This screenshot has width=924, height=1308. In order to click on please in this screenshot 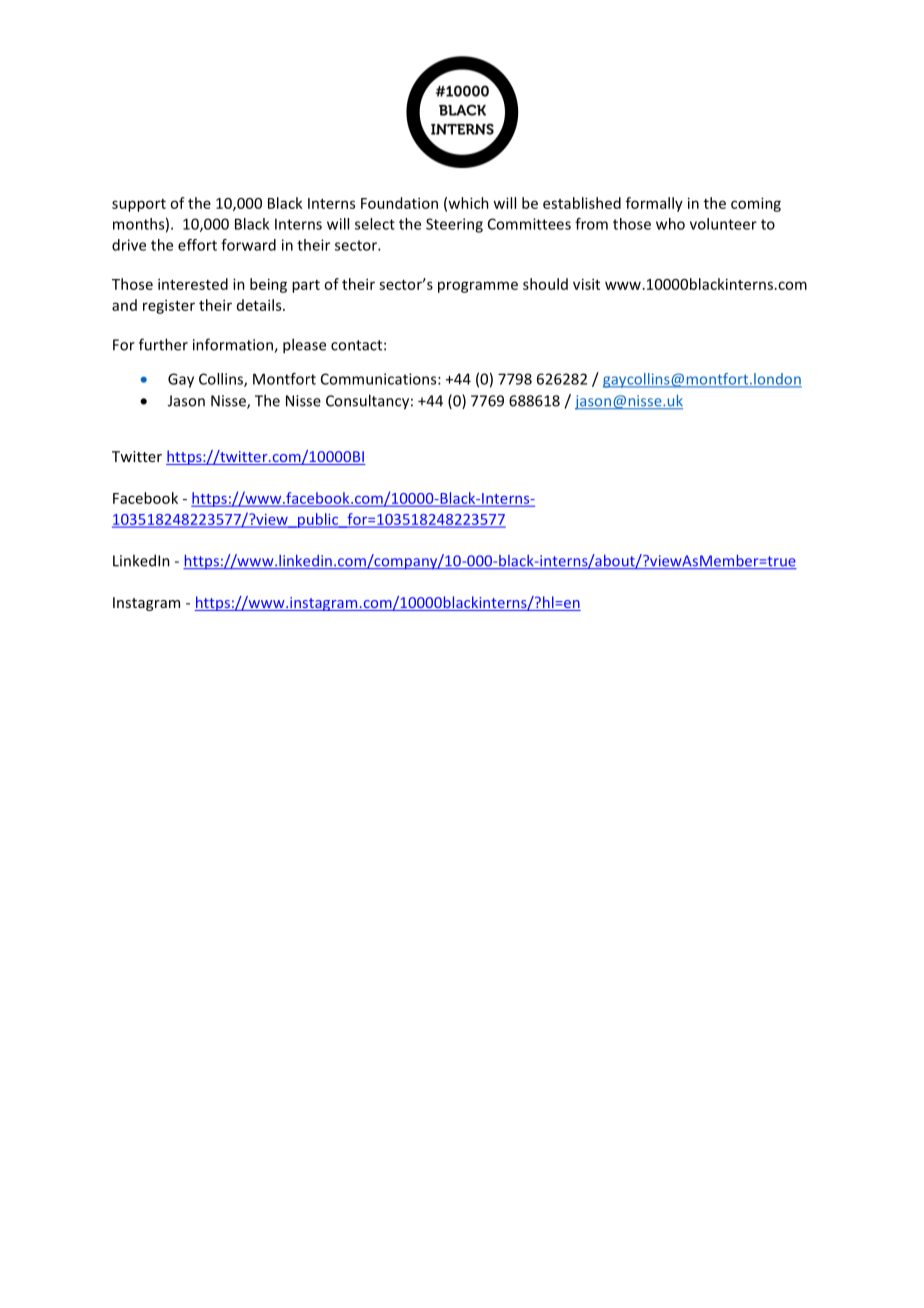, I will do `click(304, 346)`.
